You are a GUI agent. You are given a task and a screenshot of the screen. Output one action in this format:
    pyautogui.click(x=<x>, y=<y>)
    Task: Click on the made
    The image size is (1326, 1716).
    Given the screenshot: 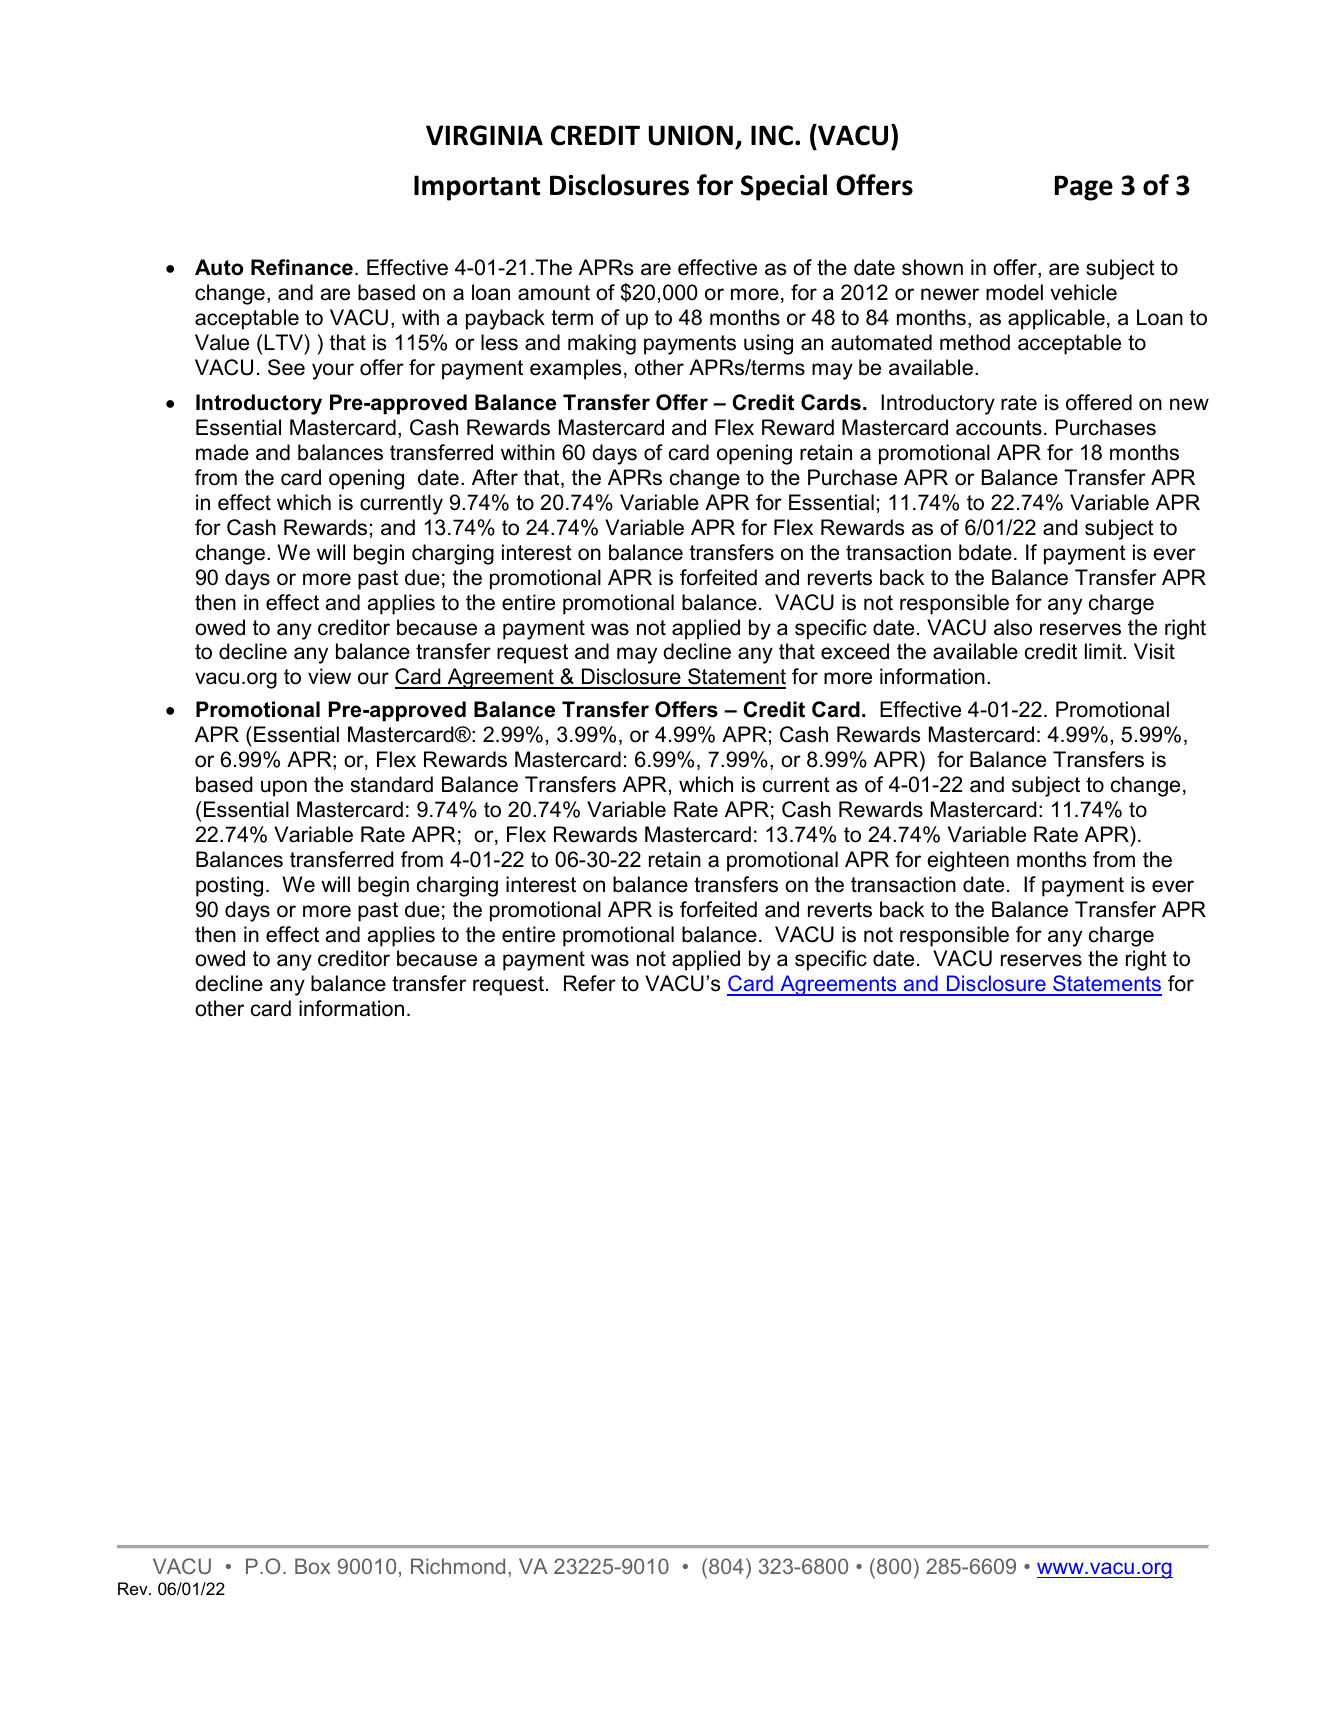 What is the action you would take?
    pyautogui.click(x=222, y=452)
